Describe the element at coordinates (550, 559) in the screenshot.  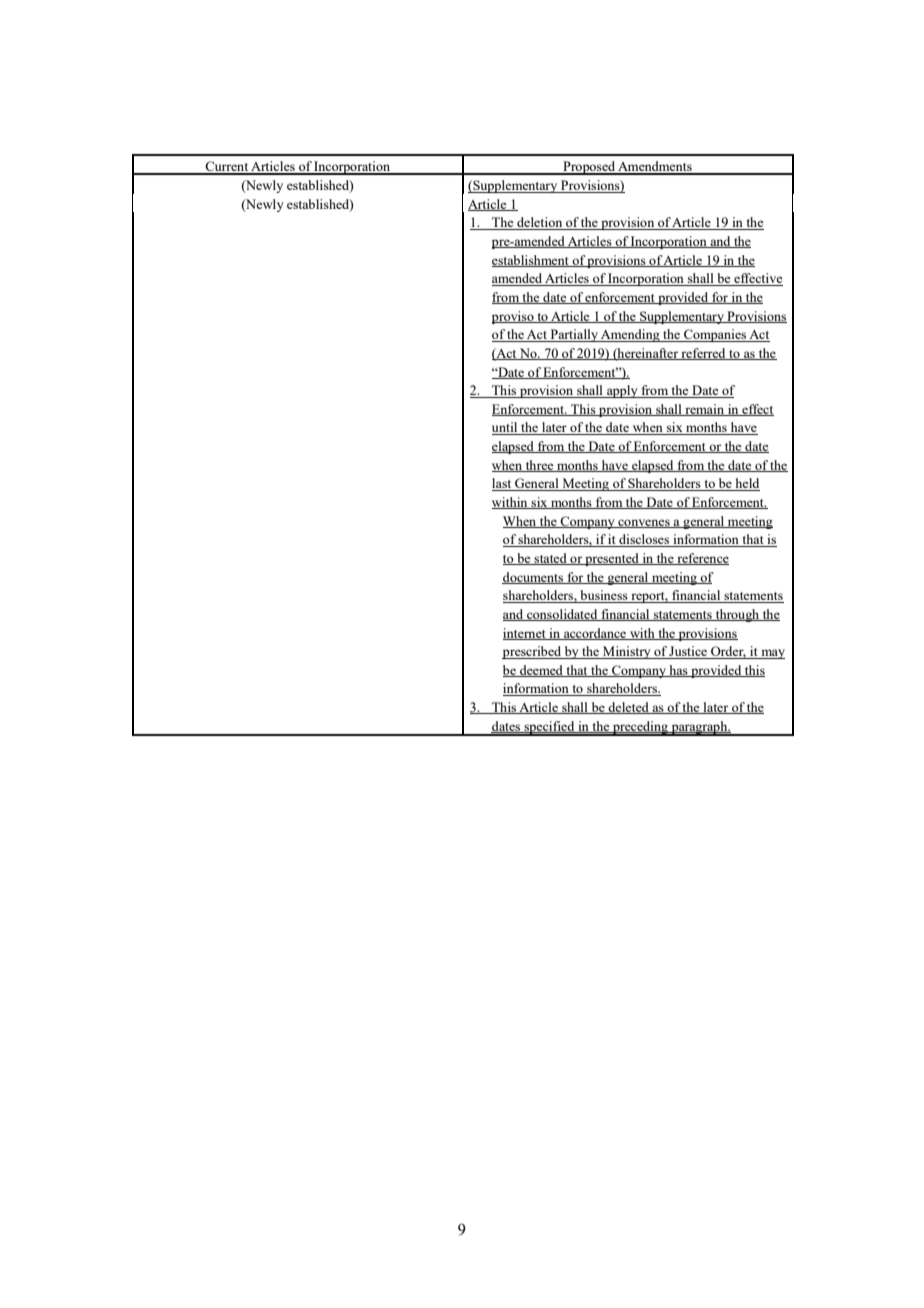
I see `stated` at that location.
